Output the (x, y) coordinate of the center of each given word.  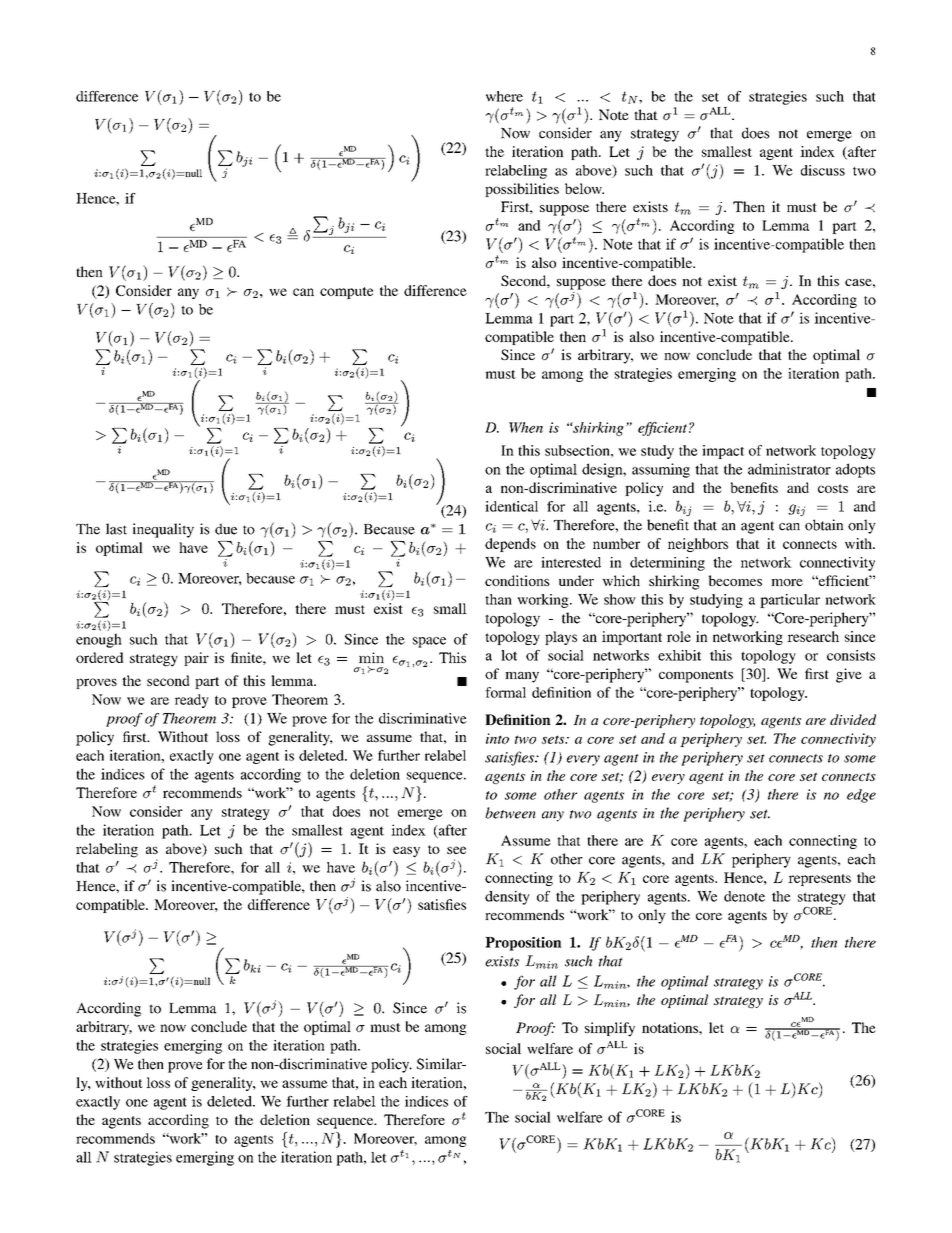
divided (853, 719)
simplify (610, 1029)
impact (723, 452)
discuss (823, 170)
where (504, 96)
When (526, 427)
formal (505, 692)
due (226, 529)
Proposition (523, 944)
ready (192, 701)
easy (406, 852)
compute (346, 293)
